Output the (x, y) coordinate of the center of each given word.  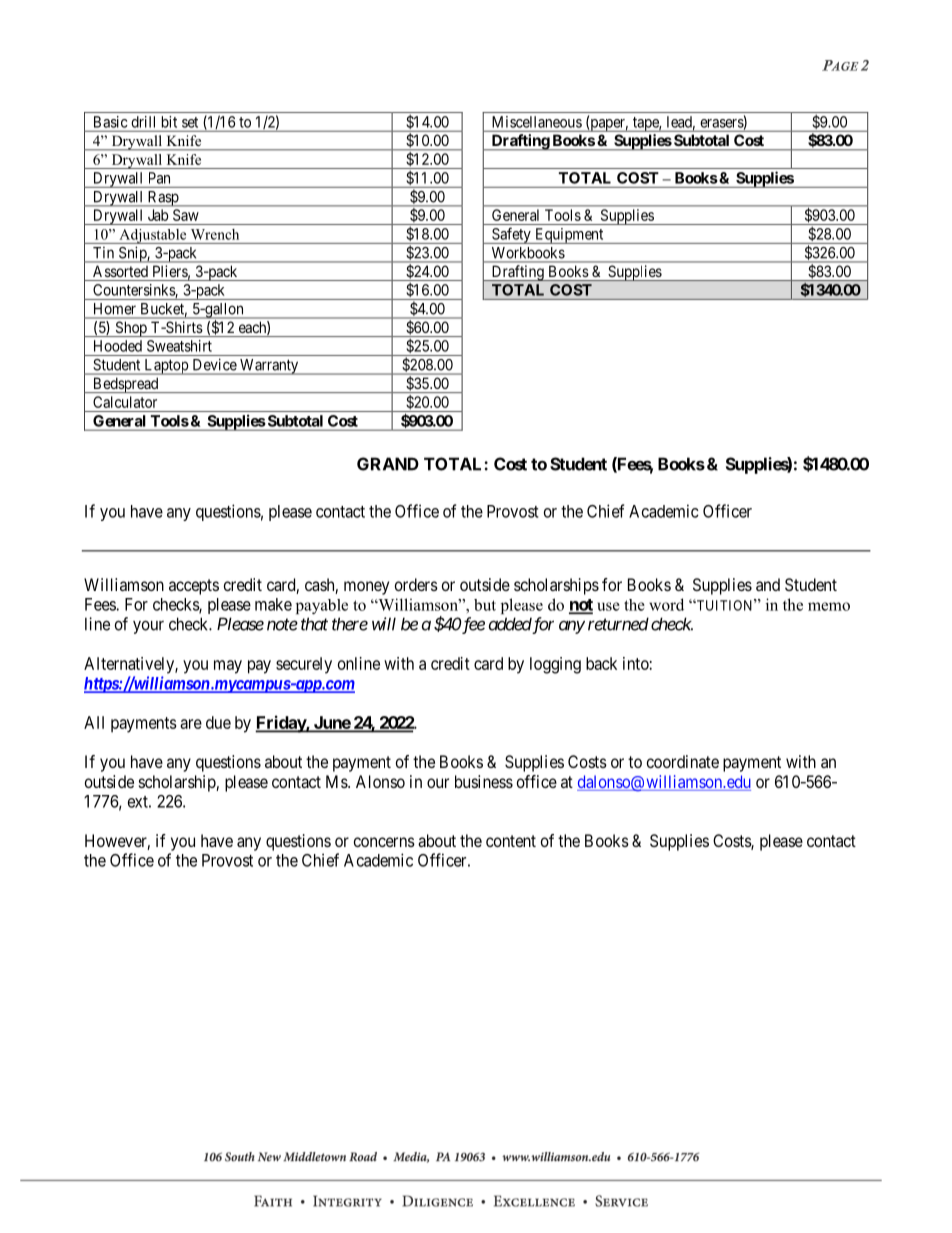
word (666, 604)
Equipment (569, 236)
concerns (384, 842)
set (190, 122)
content (511, 841)
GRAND (388, 464)
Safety (511, 235)
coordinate (683, 761)
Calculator (125, 402)
